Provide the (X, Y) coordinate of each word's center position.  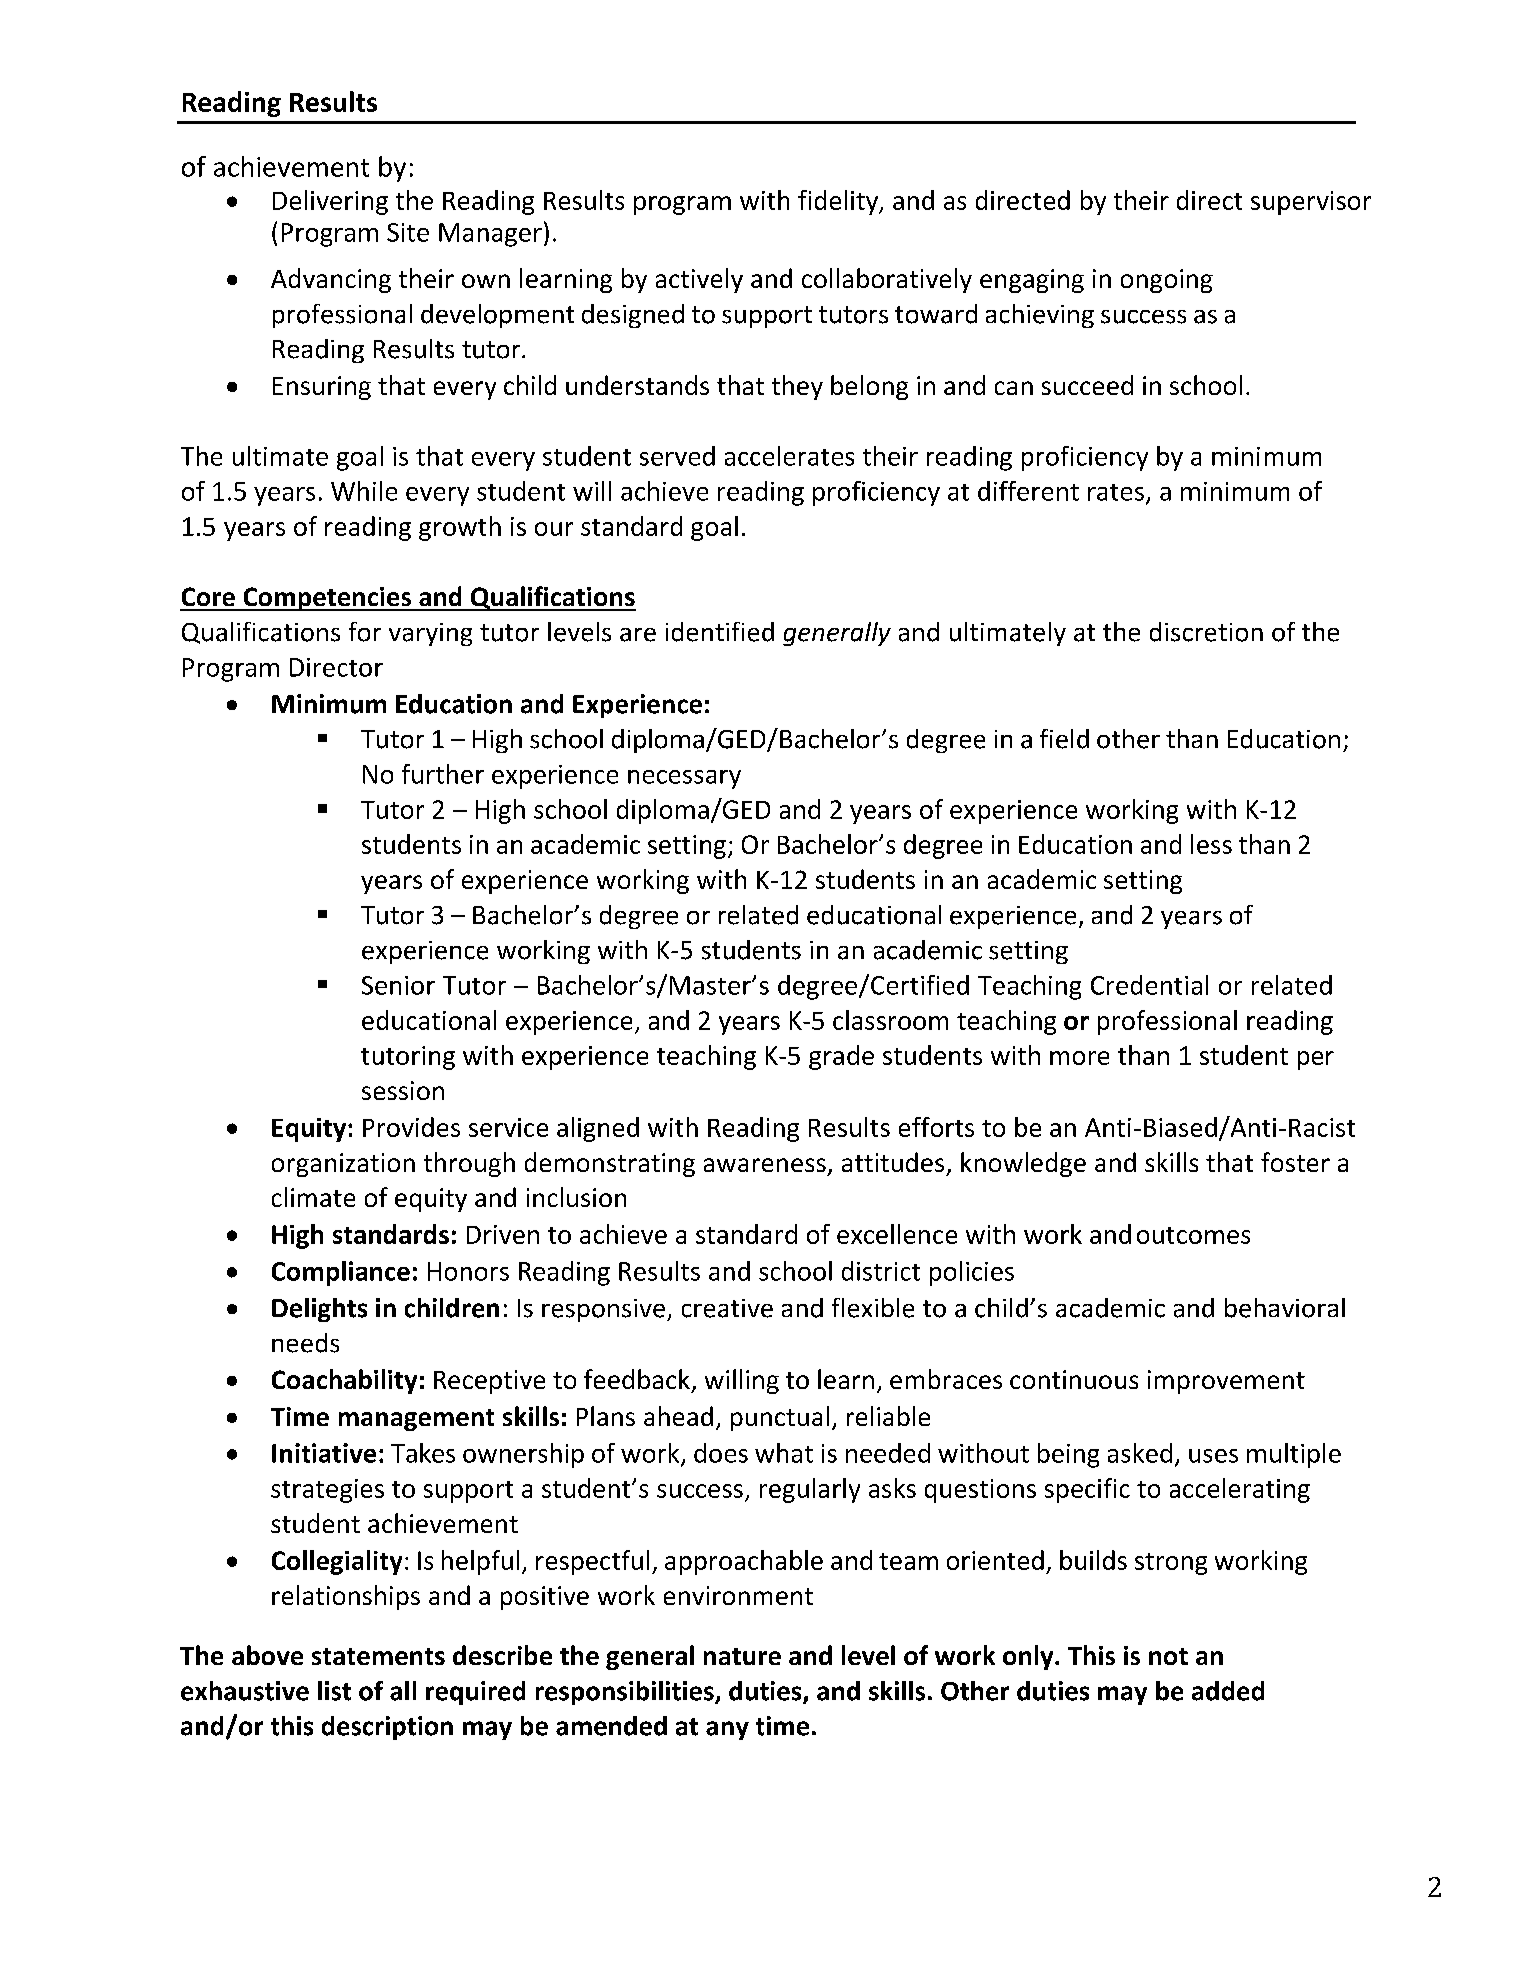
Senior (398, 985)
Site (408, 232)
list (334, 1691)
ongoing (1167, 281)
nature (742, 1656)
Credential (1149, 985)
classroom (890, 1020)
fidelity (839, 202)
